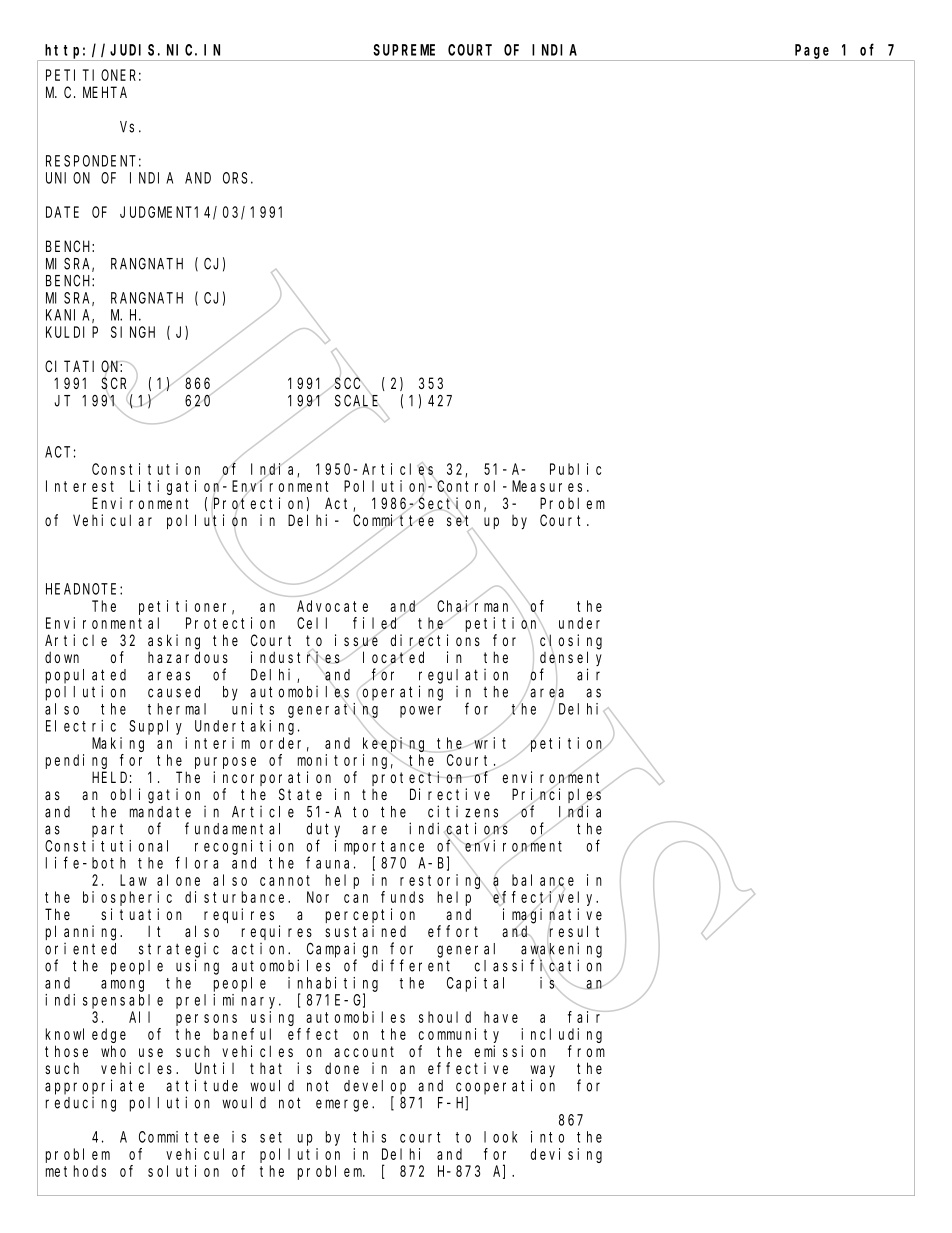 The image size is (952, 1233). I want to click on imaginative, so click(552, 916).
